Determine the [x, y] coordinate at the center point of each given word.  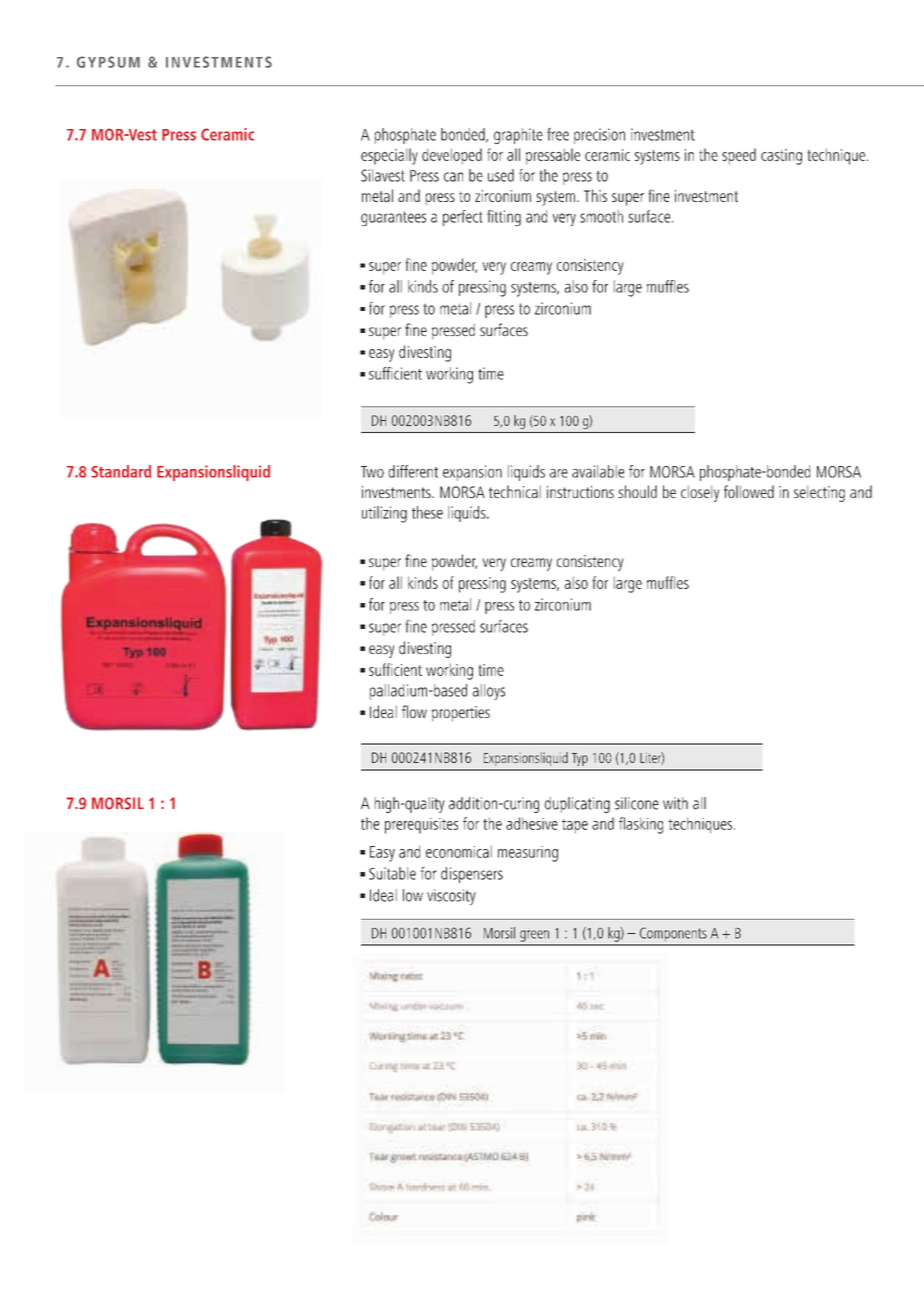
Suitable [392, 873]
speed [739, 156]
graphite [518, 136]
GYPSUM [108, 62]
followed [749, 491]
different [413, 471]
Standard [121, 471]
